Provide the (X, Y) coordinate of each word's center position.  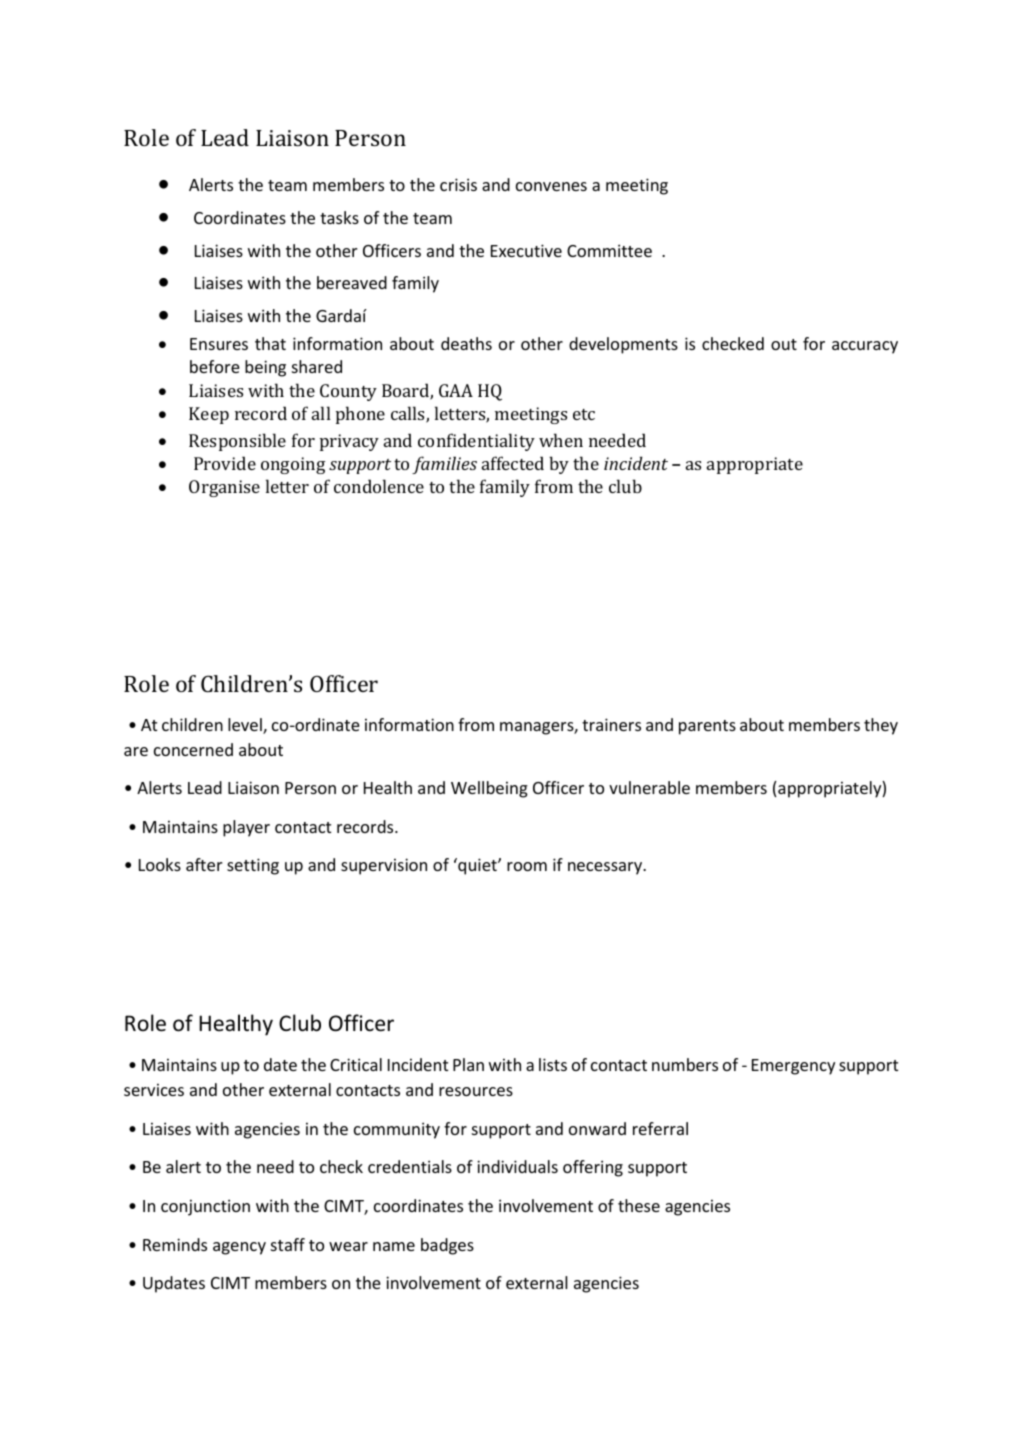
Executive (526, 250)
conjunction (205, 1207)
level (246, 726)
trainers (611, 724)
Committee (609, 250)
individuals (517, 1166)
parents (707, 727)
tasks (339, 217)
